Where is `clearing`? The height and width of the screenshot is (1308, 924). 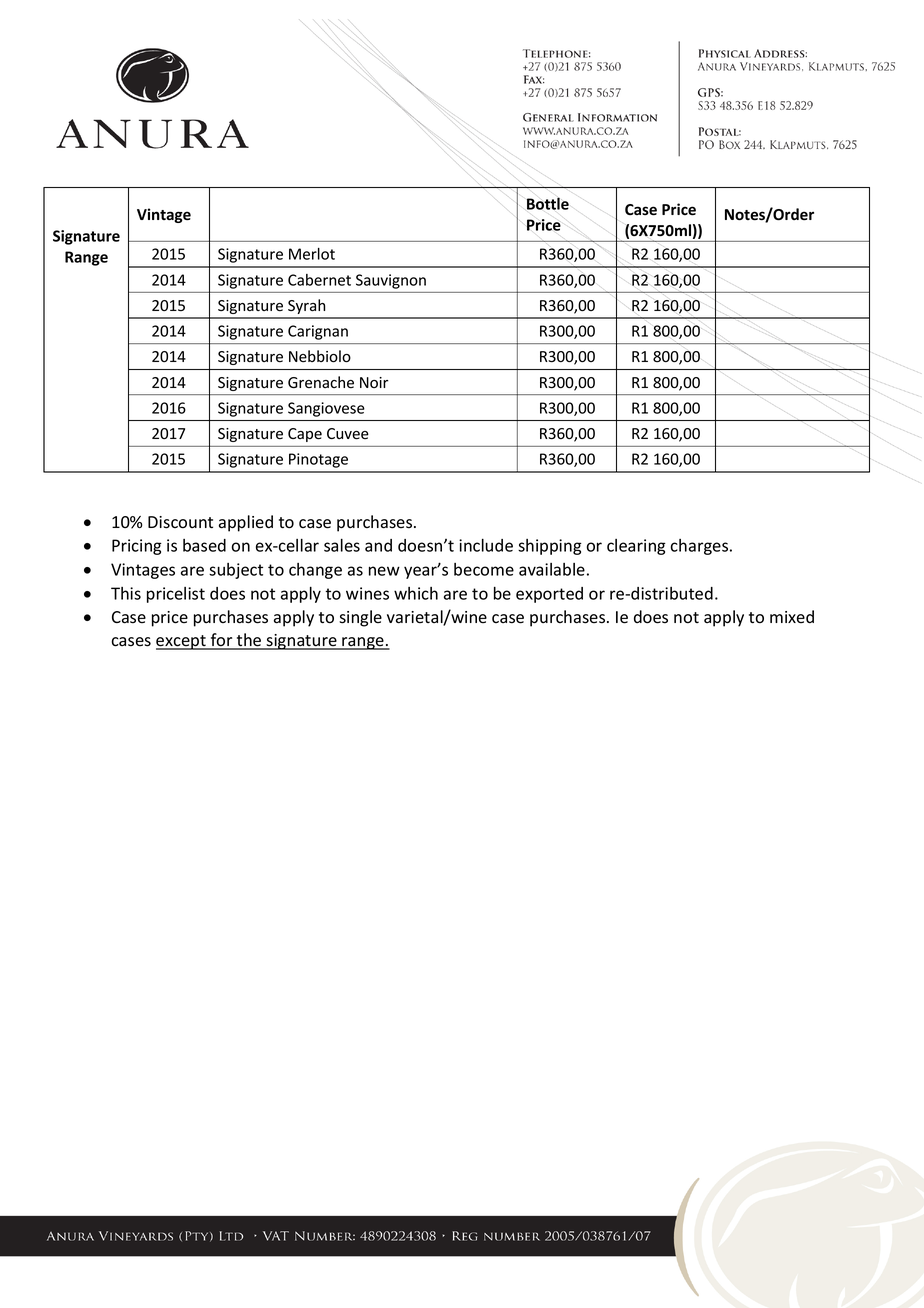 clearing is located at coordinates (636, 547).
